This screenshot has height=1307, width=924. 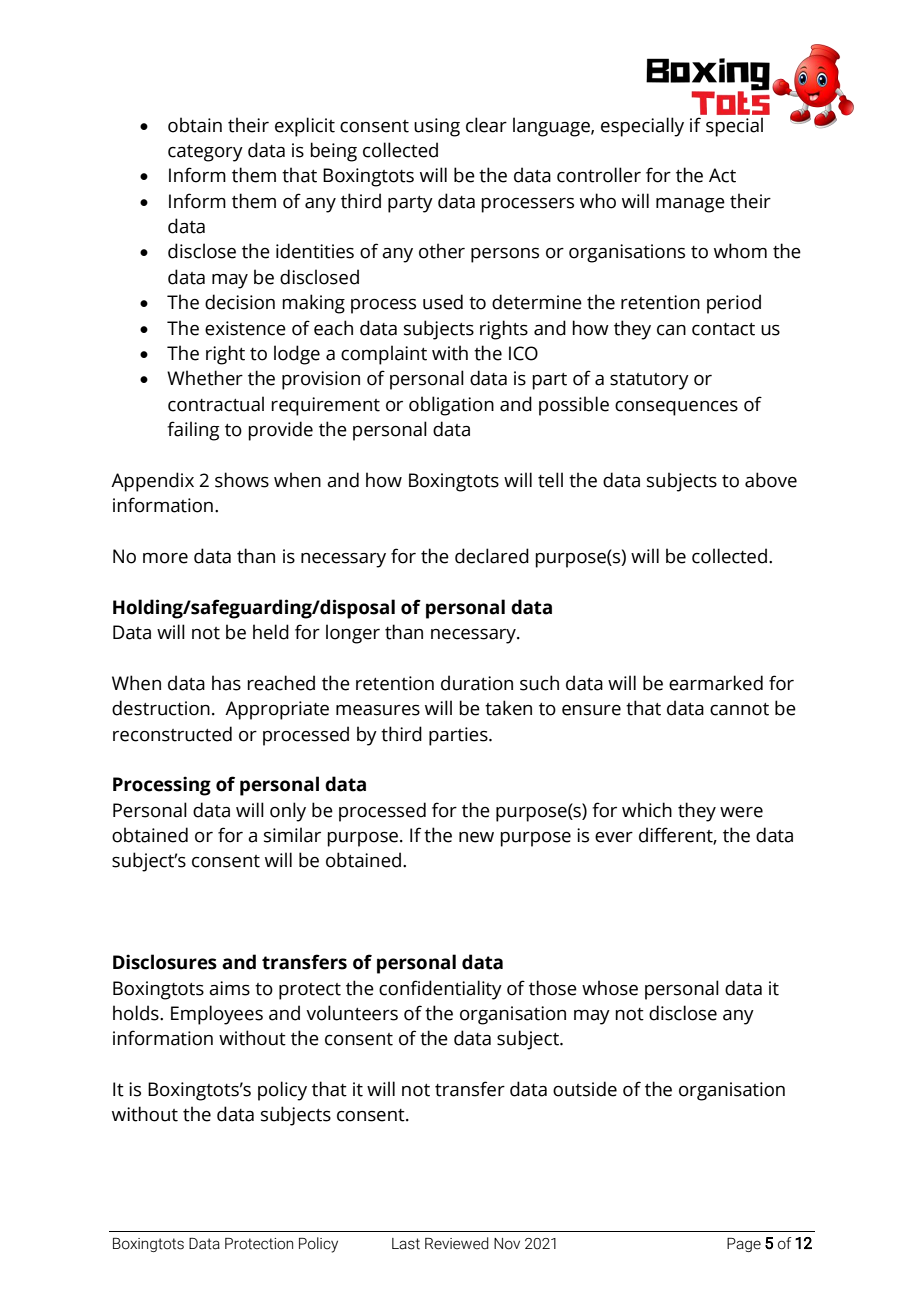 I want to click on using, so click(x=437, y=127).
